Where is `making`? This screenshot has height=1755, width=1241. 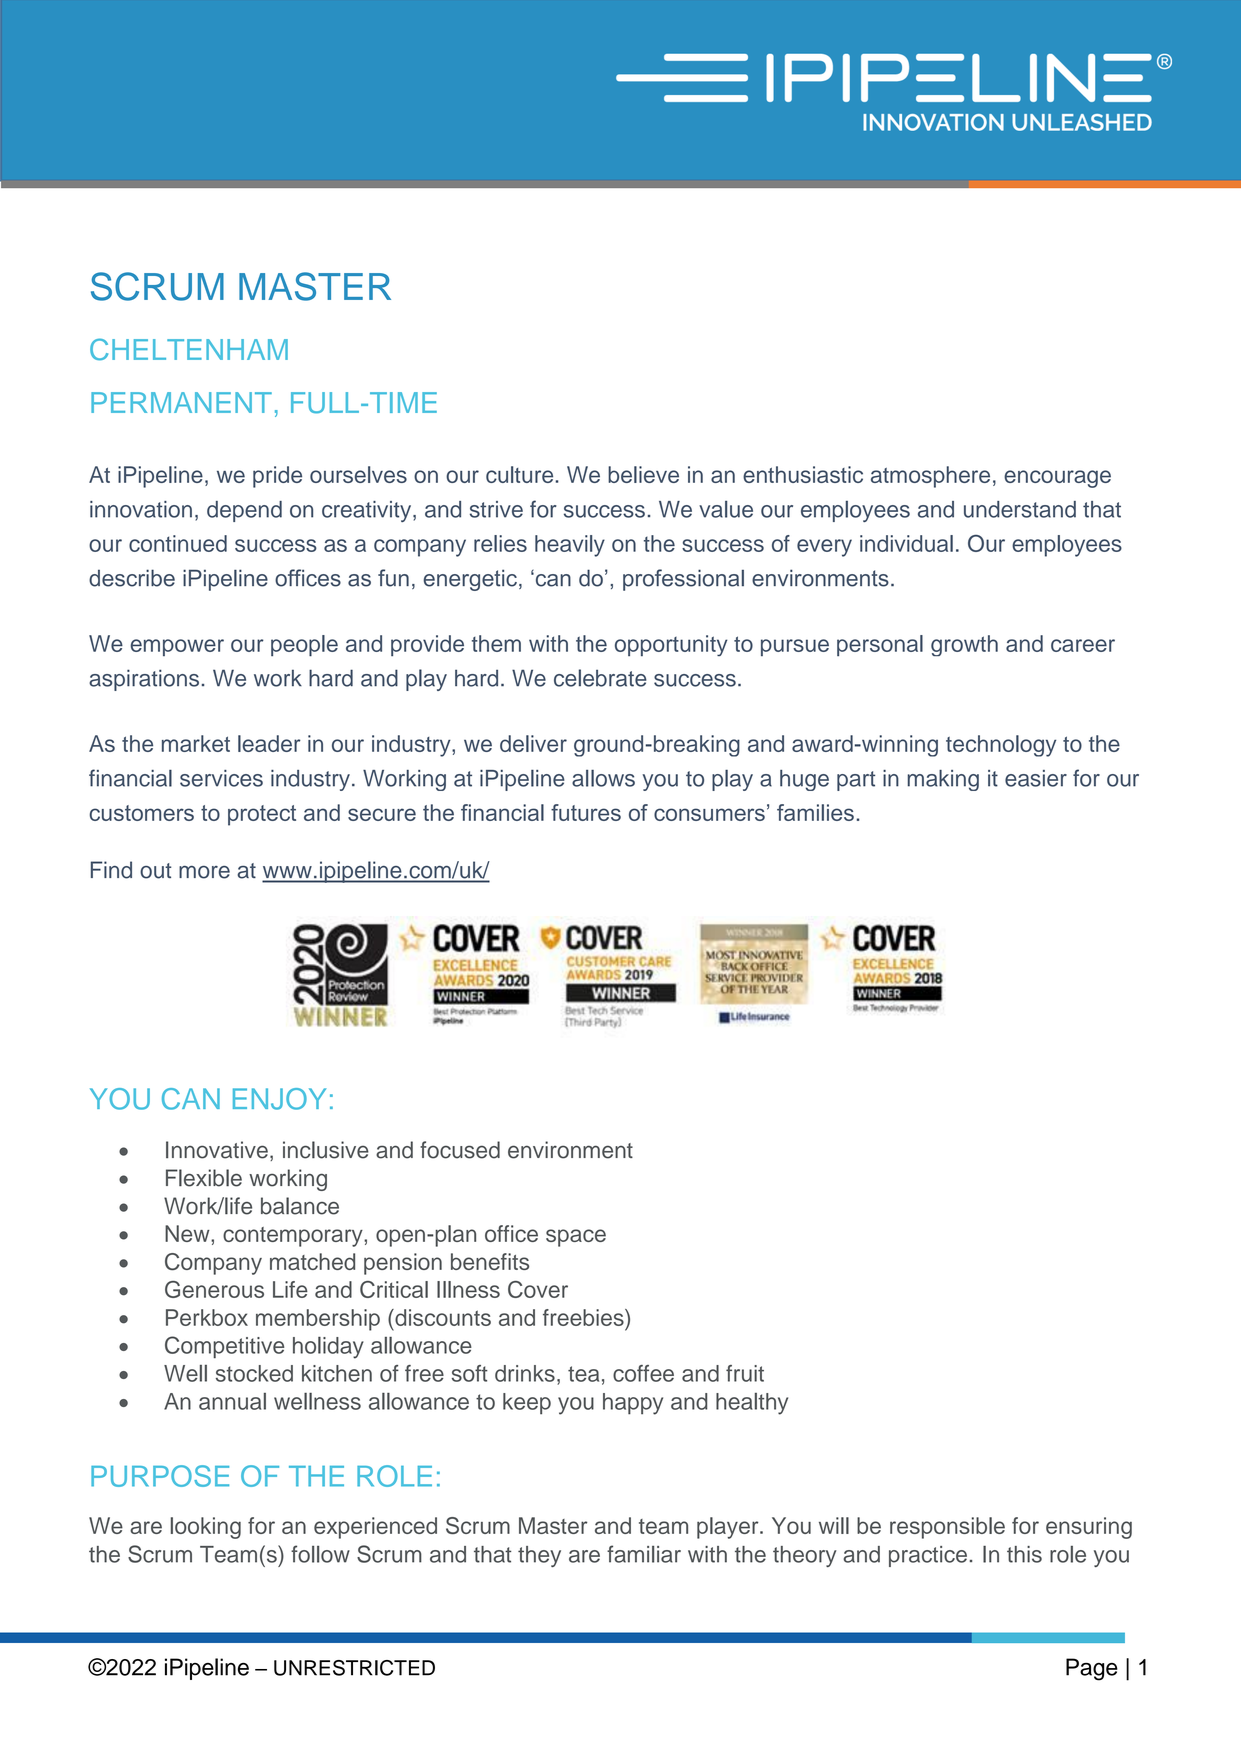 making is located at coordinates (943, 780).
